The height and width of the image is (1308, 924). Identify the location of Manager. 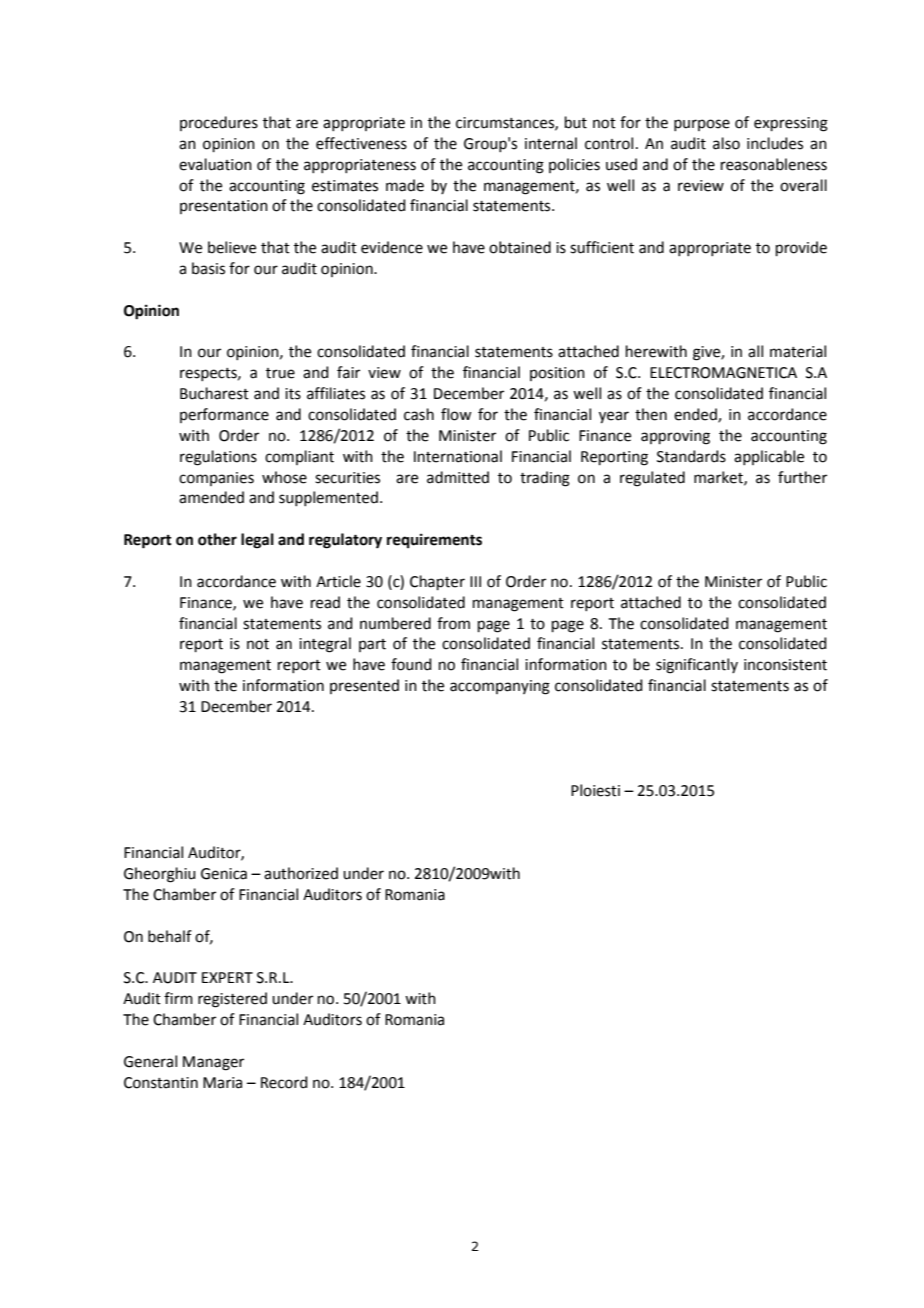
(213, 1063).
